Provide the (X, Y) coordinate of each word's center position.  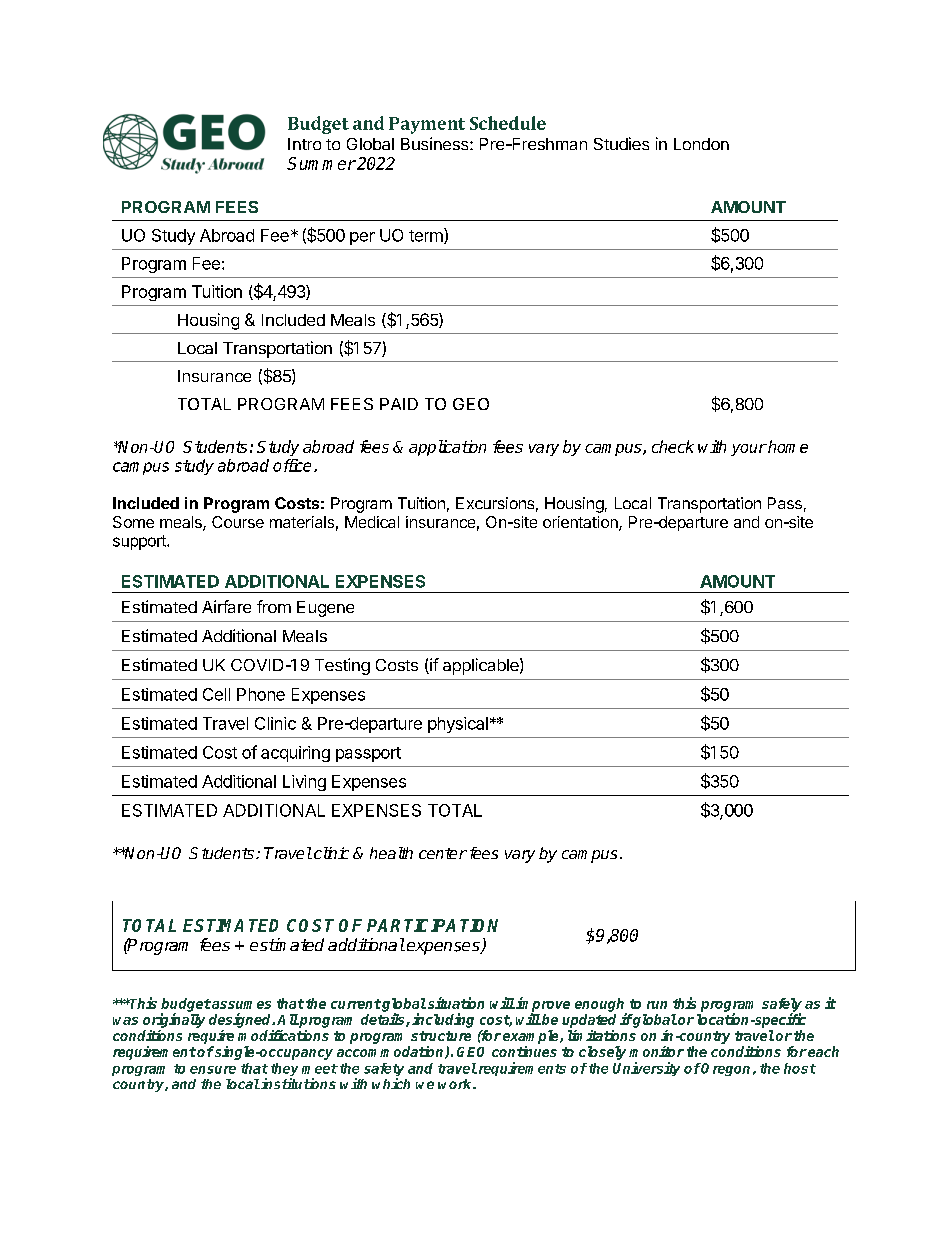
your (749, 450)
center (443, 853)
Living (304, 783)
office (292, 465)
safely (782, 1006)
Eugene (325, 609)
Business (436, 143)
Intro (304, 144)
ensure (213, 1070)
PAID (399, 404)
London (701, 144)
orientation (581, 523)
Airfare (226, 606)
